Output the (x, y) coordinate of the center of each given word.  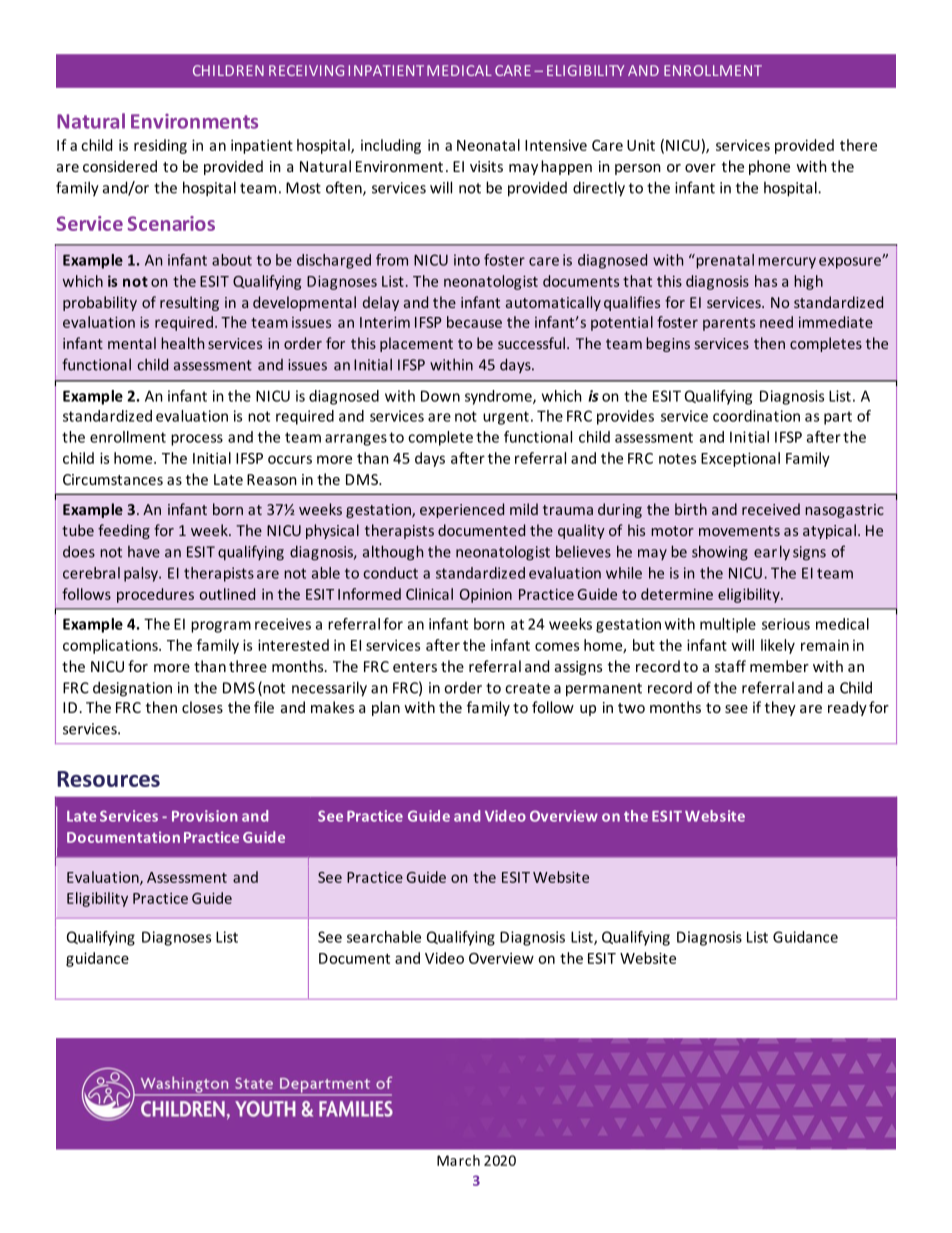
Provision (205, 816)
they (780, 708)
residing (160, 146)
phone (769, 167)
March (458, 1160)
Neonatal (488, 145)
